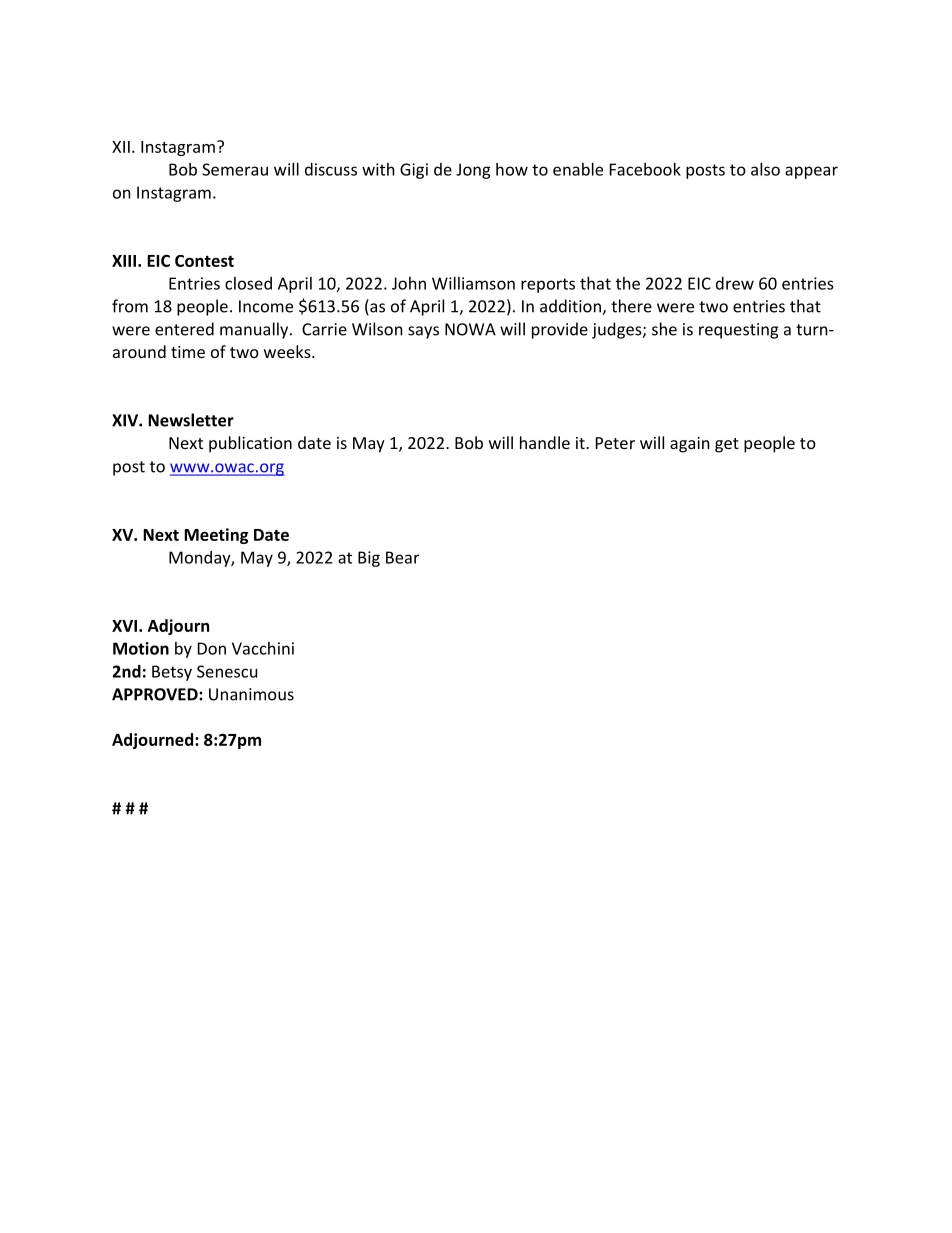 Image resolution: width=952 pixels, height=1233 pixels. What do you see at coordinates (473, 171) in the document?
I see `Jong` at bounding box center [473, 171].
